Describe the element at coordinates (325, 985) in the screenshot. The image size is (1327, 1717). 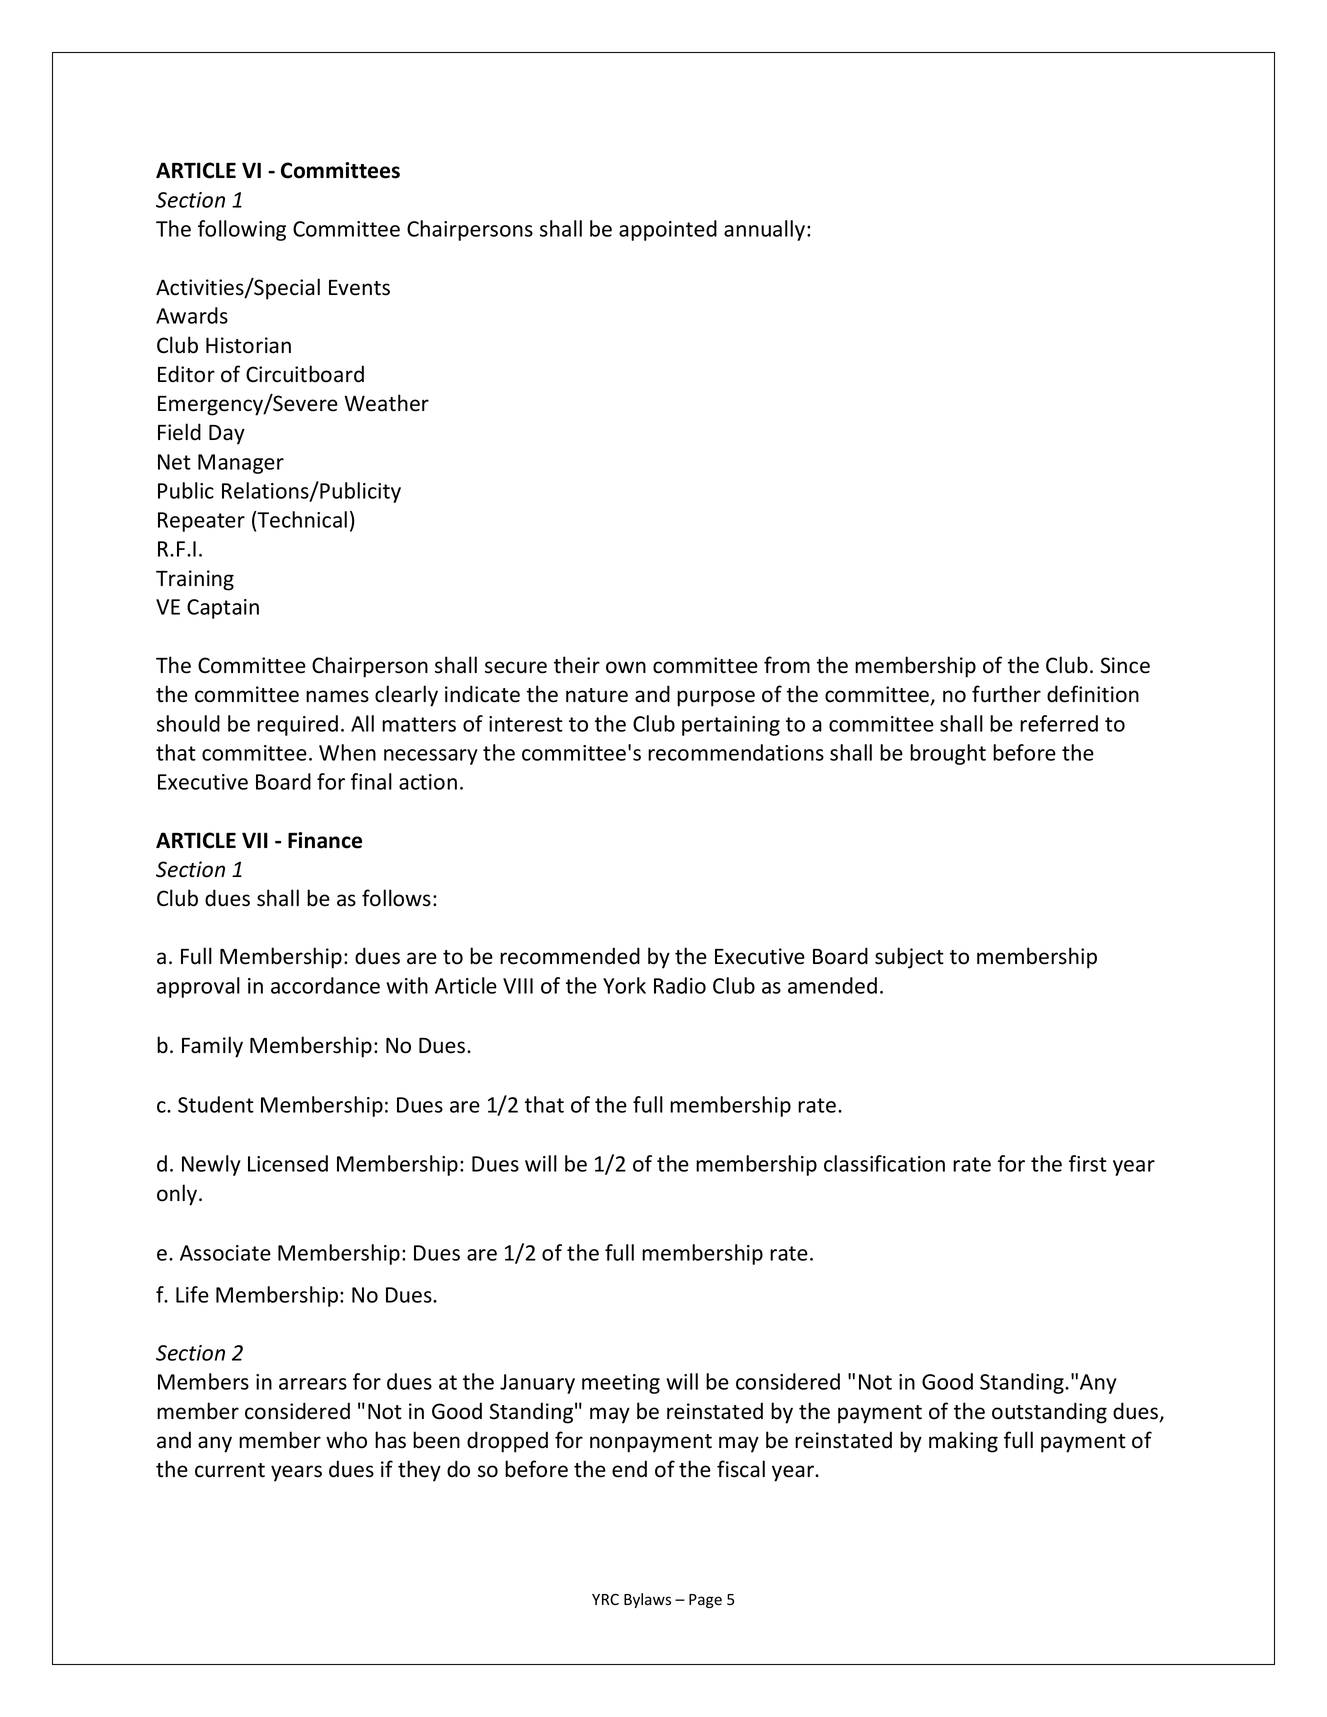
I see `accordance` at that location.
